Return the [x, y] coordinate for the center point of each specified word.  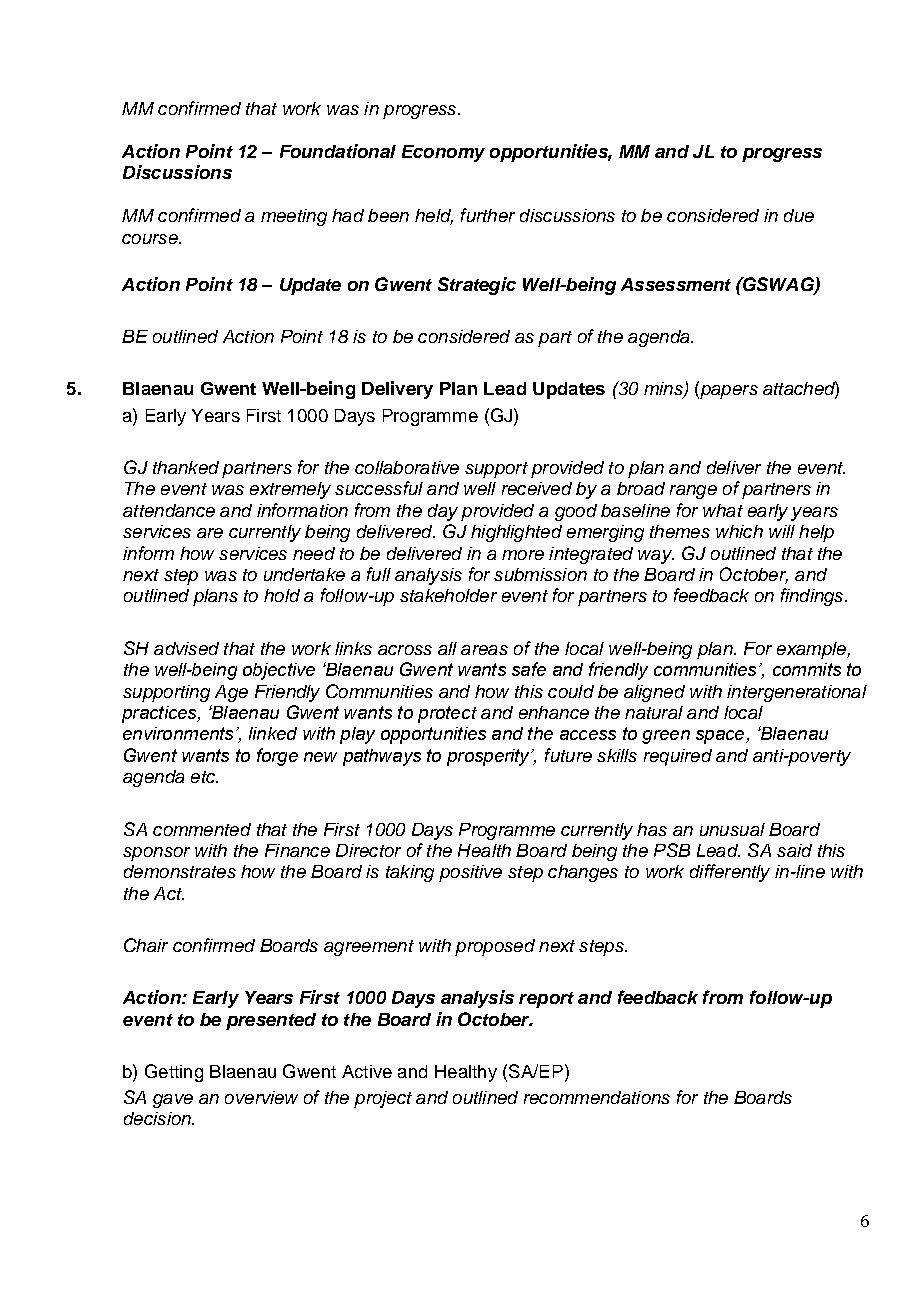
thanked [186, 467]
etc [204, 777]
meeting [294, 217]
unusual [732, 829]
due [799, 215]
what [723, 510]
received [537, 488]
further [488, 215]
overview [261, 1097]
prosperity [489, 757]
